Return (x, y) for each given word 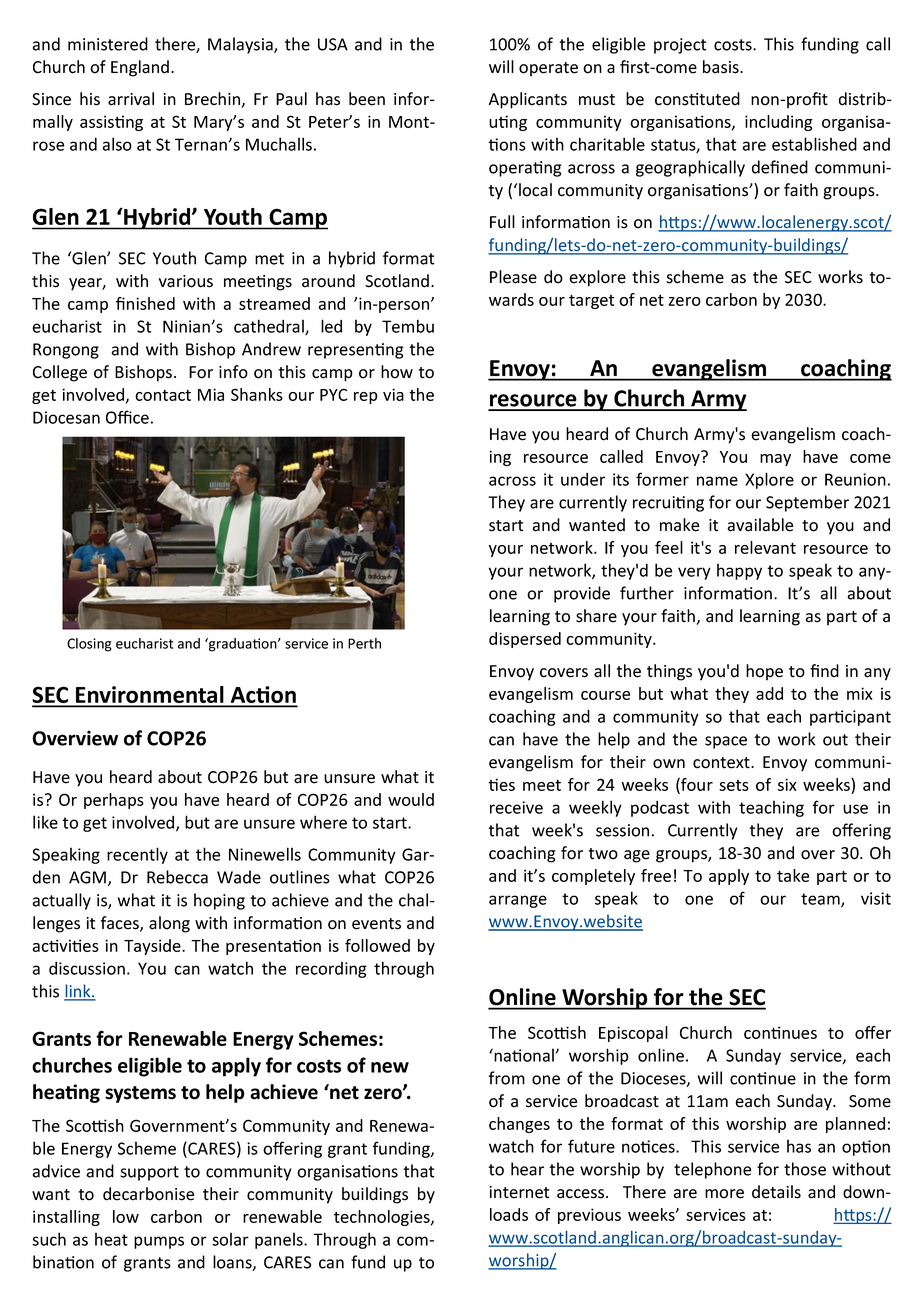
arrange (518, 901)
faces (121, 924)
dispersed (525, 640)
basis (722, 67)
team (821, 900)
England (140, 68)
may (775, 460)
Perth (364, 643)
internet (519, 1192)
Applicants (528, 100)
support (149, 1173)
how (397, 372)
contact (163, 395)
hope (764, 672)
